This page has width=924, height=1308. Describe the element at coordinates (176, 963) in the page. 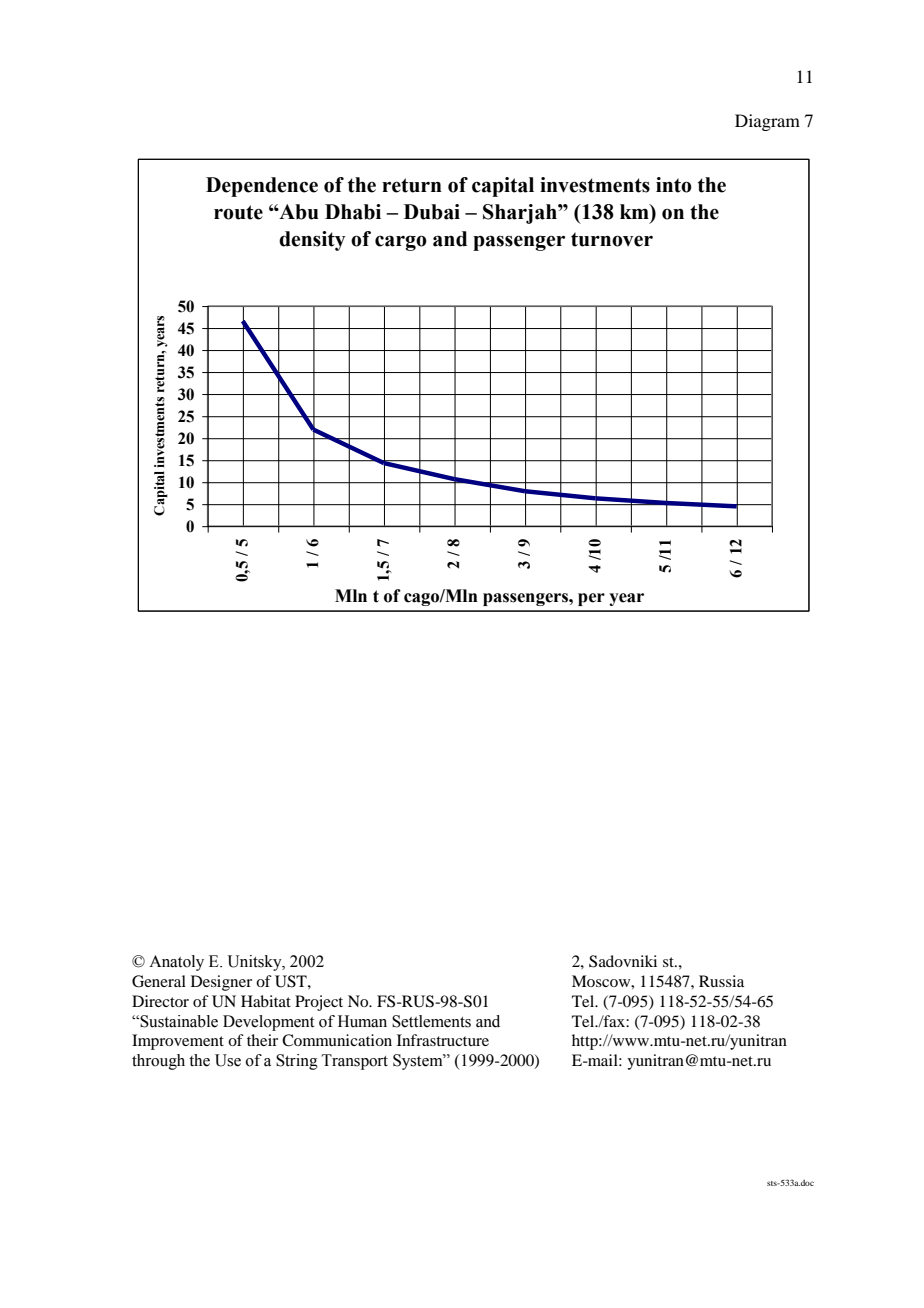

I see `Anatoly` at that location.
